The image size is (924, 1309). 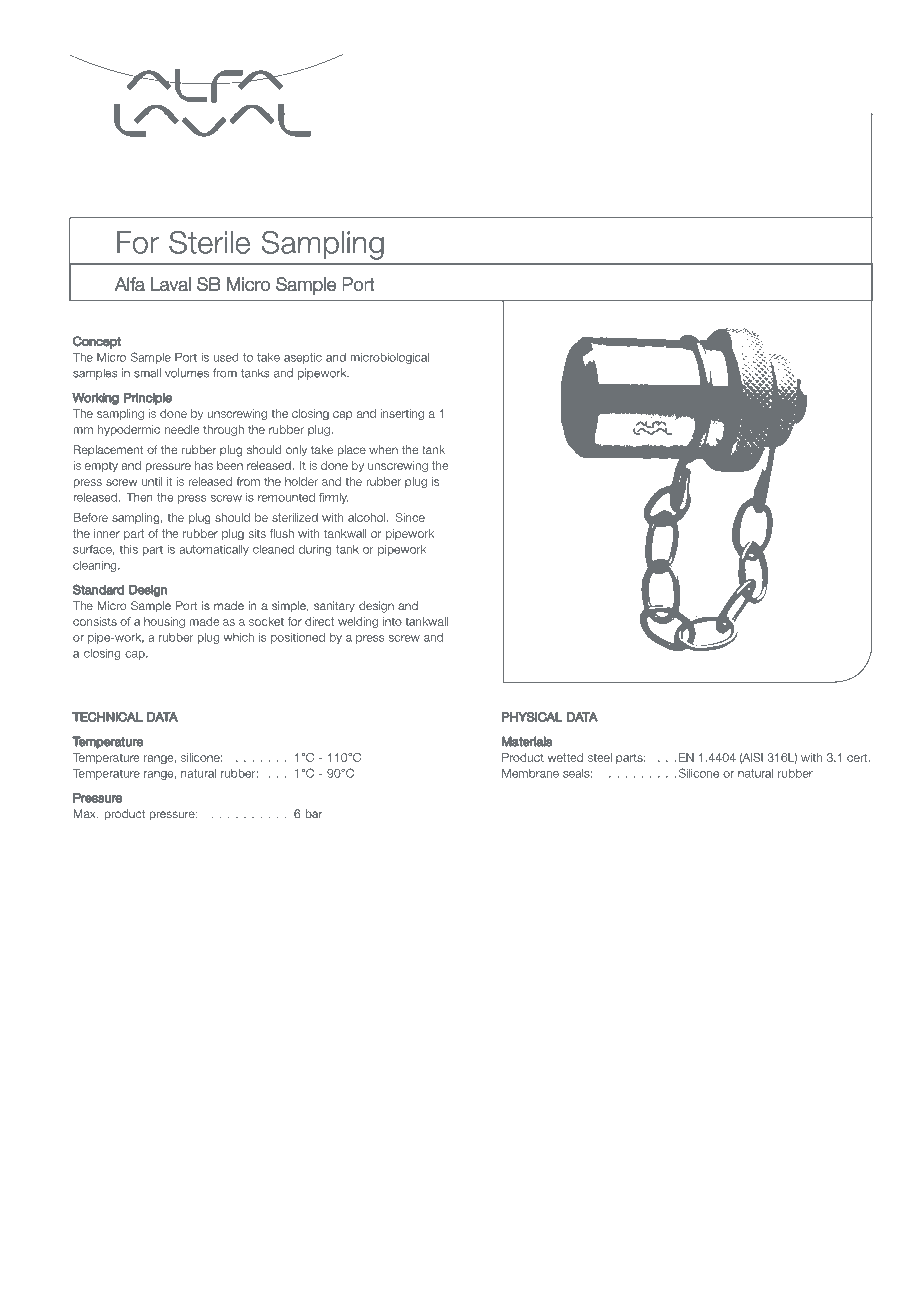 What do you see at coordinates (130, 284) in the page?
I see `Alfa` at bounding box center [130, 284].
